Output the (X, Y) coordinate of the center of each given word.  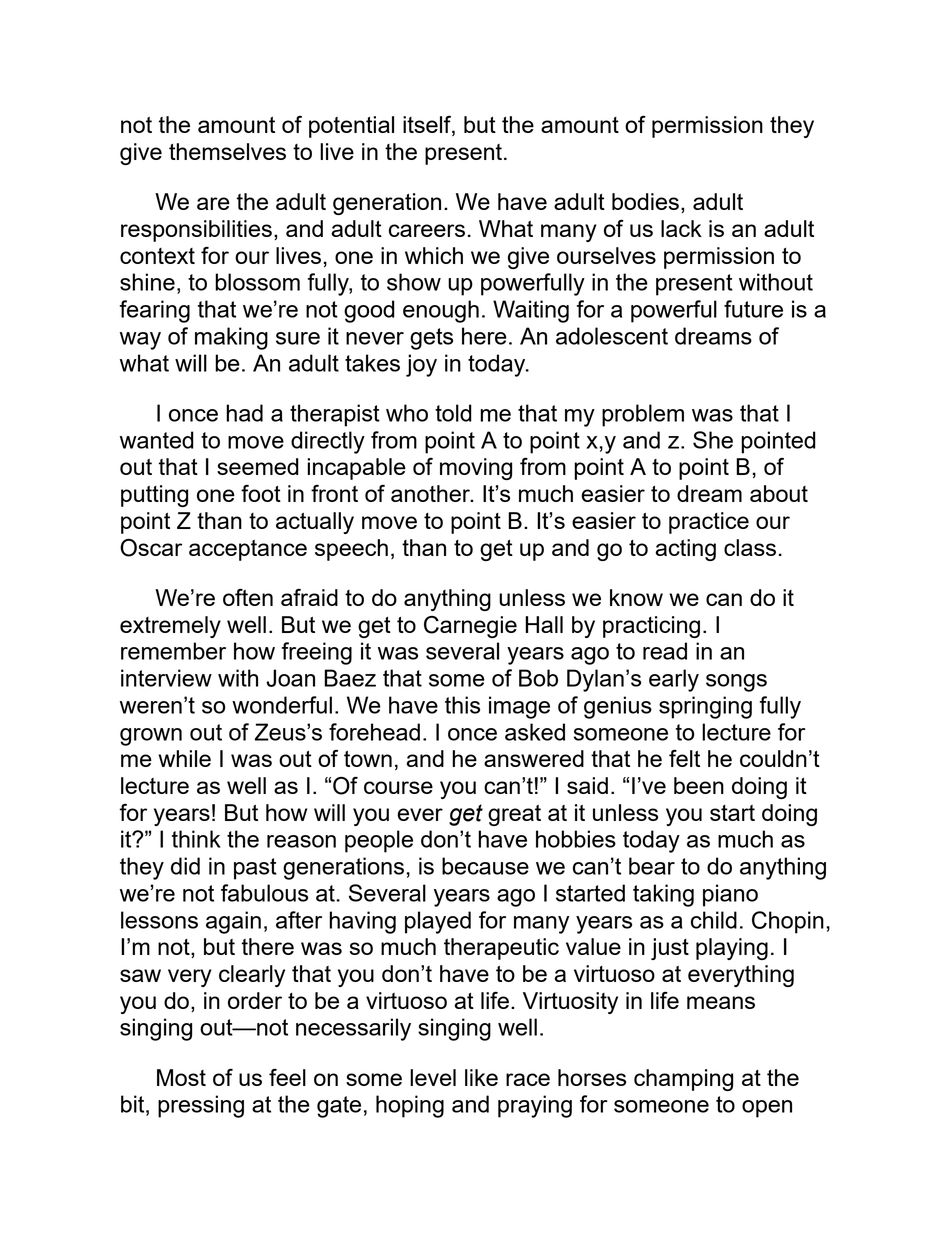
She (713, 440)
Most (181, 1077)
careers (427, 230)
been (699, 785)
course (398, 787)
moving (476, 469)
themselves (227, 151)
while (184, 758)
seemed (258, 466)
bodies (645, 201)
